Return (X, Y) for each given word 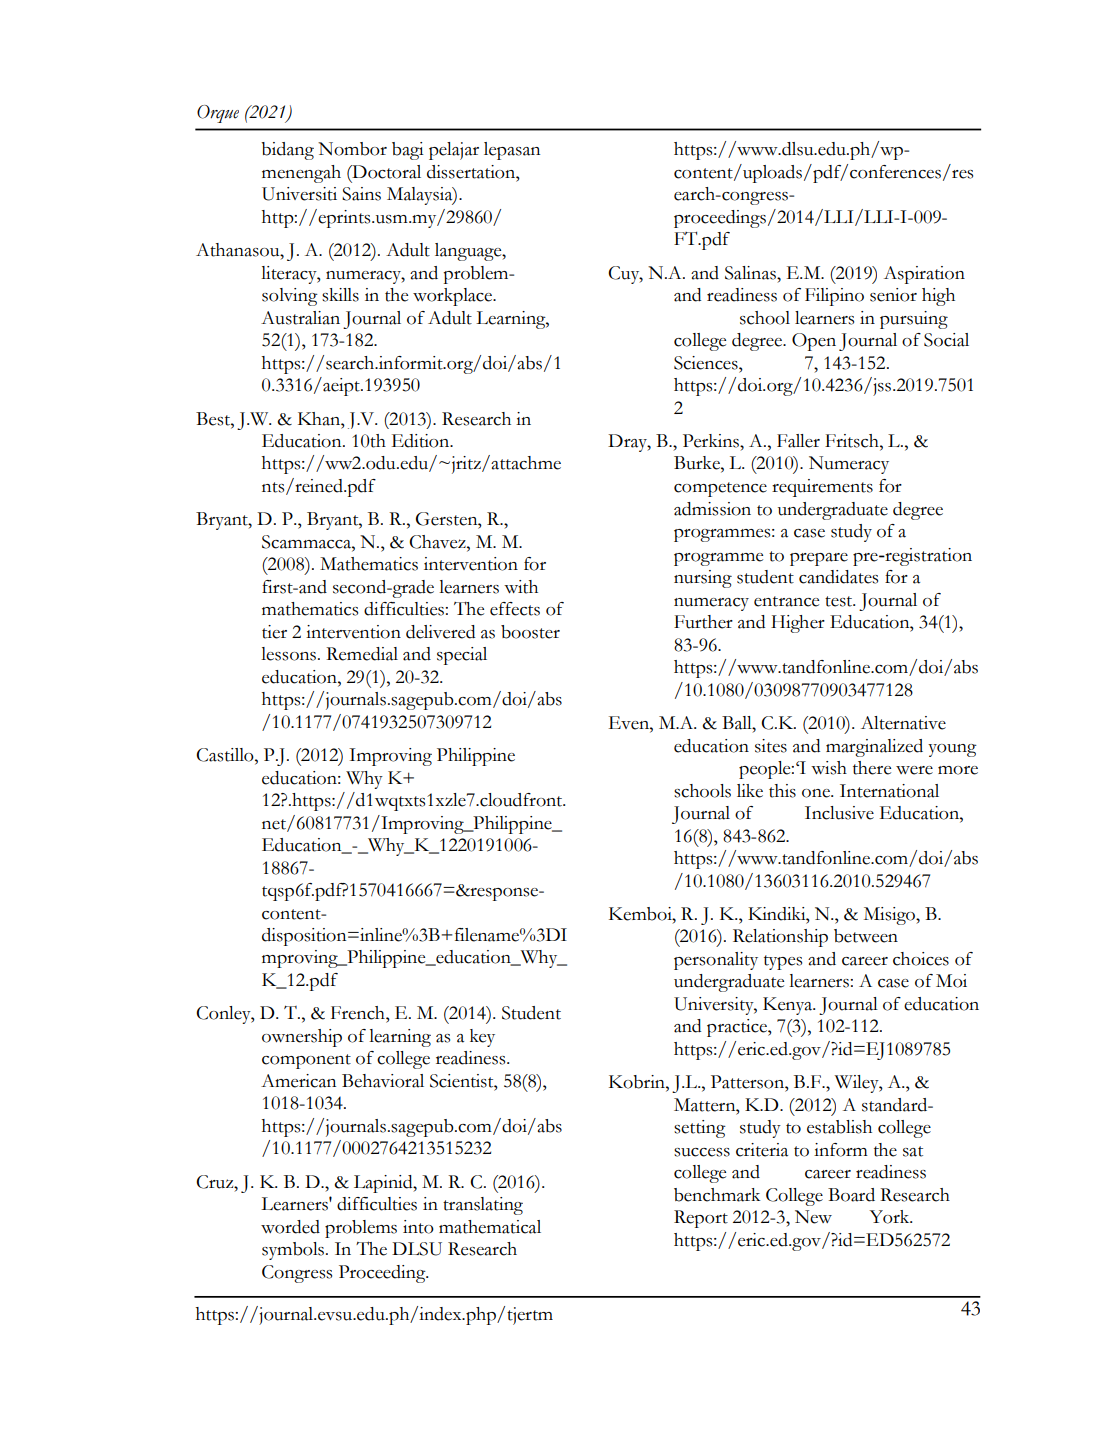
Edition (422, 441)
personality (716, 961)
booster (530, 632)
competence (720, 489)
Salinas (751, 273)
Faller (798, 441)
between (866, 936)
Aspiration (924, 275)
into (418, 1227)
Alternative (903, 723)
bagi (408, 151)
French (359, 1013)
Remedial (362, 654)
